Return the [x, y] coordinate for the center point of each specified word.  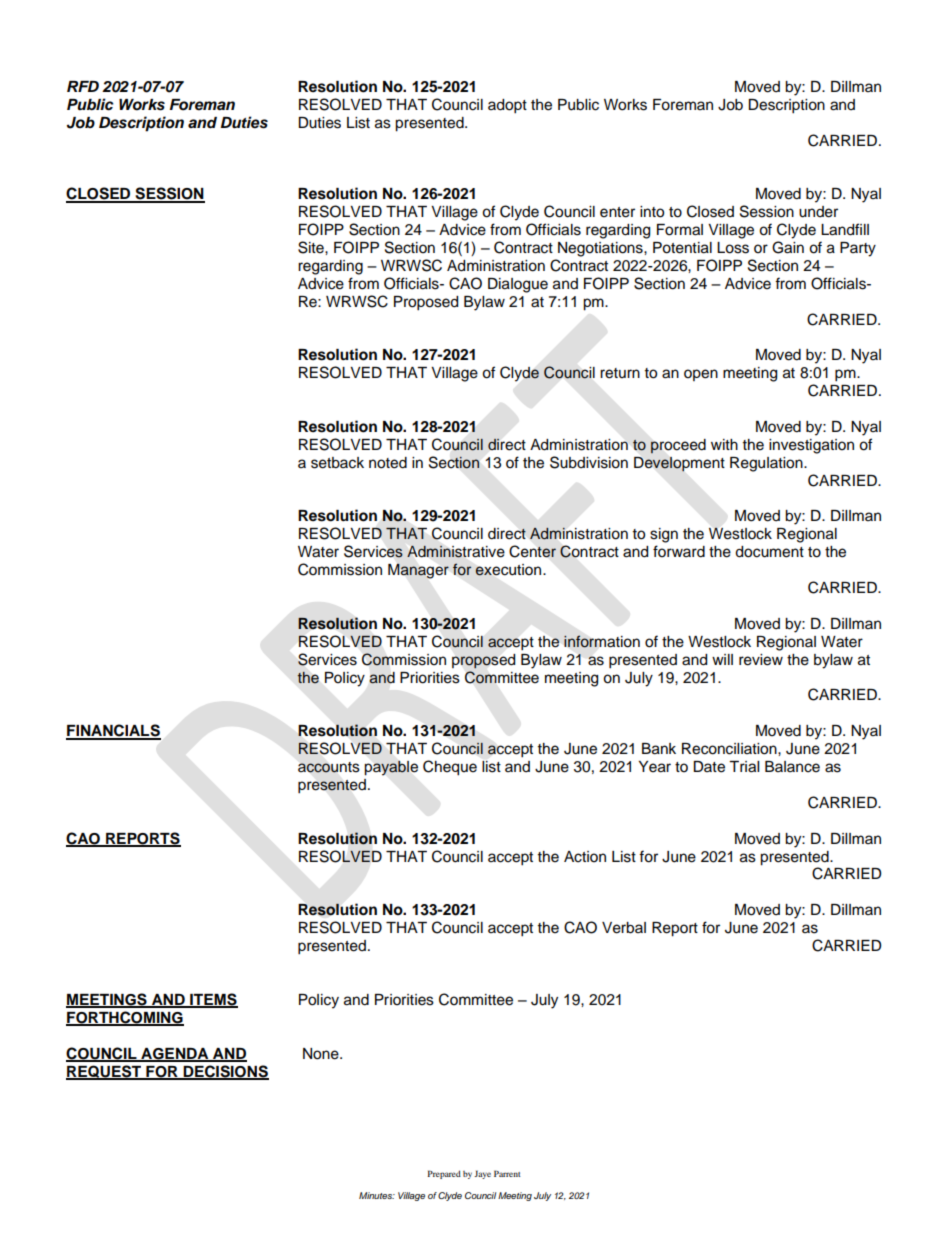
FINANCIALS [113, 731]
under [818, 212]
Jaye [482, 1174]
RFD [83, 86]
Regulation [767, 464]
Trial [744, 767]
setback [337, 463]
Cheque [450, 768]
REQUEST [105, 1072]
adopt [507, 106]
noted [388, 463]
